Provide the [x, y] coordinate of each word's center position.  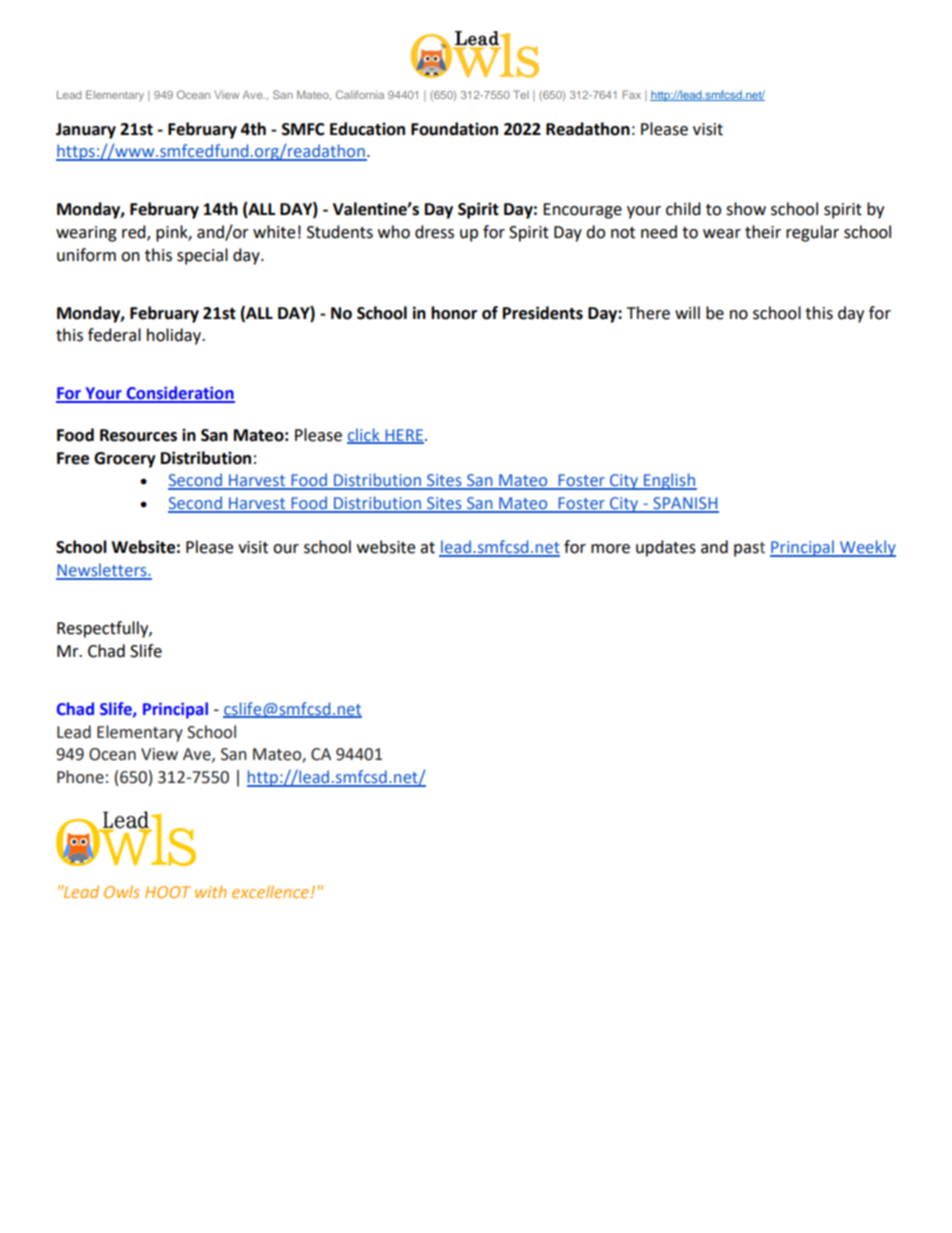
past [749, 549]
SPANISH [685, 504]
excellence [270, 891]
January [86, 131]
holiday [175, 336]
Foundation [454, 129]
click [364, 435]
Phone [80, 777]
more [610, 549]
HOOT [168, 892]
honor [454, 313]
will [687, 312]
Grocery [125, 460]
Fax [632, 94]
